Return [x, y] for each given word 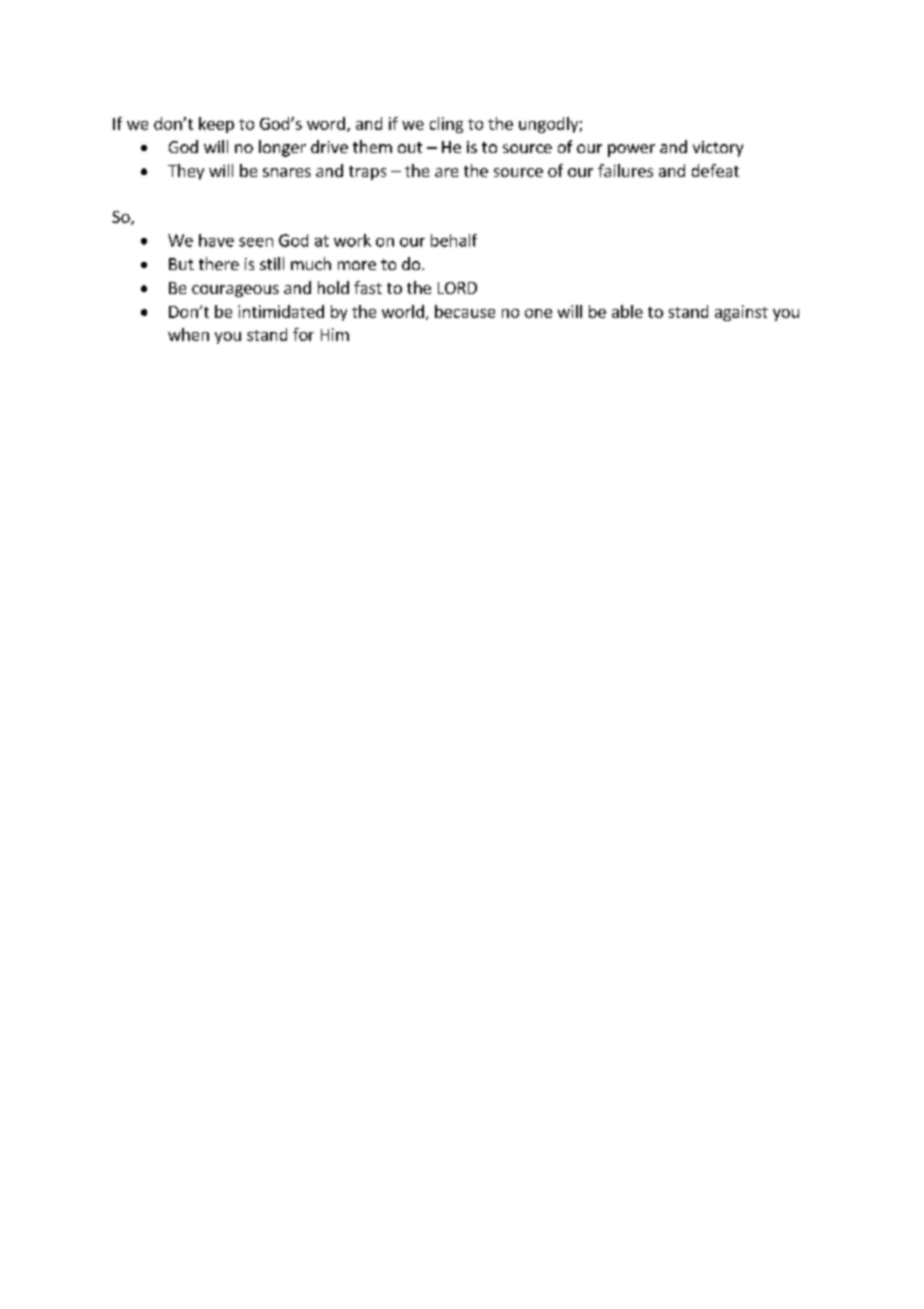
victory [718, 149]
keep [216, 125]
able [627, 311]
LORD [457, 288]
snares [287, 172]
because [465, 311]
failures [625, 170]
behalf [454, 240]
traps [367, 173]
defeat [715, 170]
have [216, 240]
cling [446, 125]
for [303, 334]
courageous [235, 291]
